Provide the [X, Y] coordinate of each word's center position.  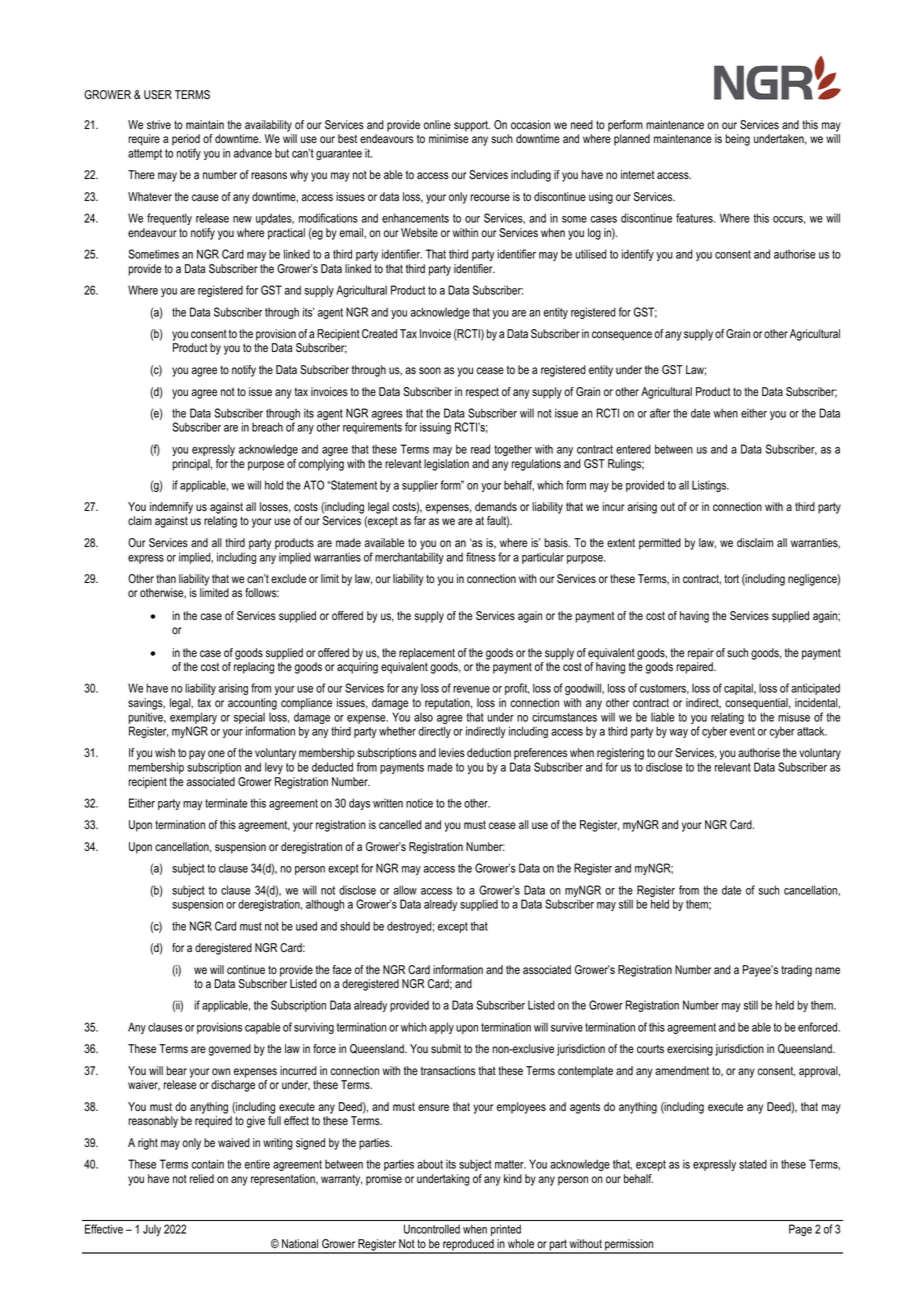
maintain [205, 125]
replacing [254, 668]
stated [753, 1164]
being [737, 140]
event [742, 731]
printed [506, 1230]
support [472, 126]
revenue [471, 689]
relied [202, 1179]
